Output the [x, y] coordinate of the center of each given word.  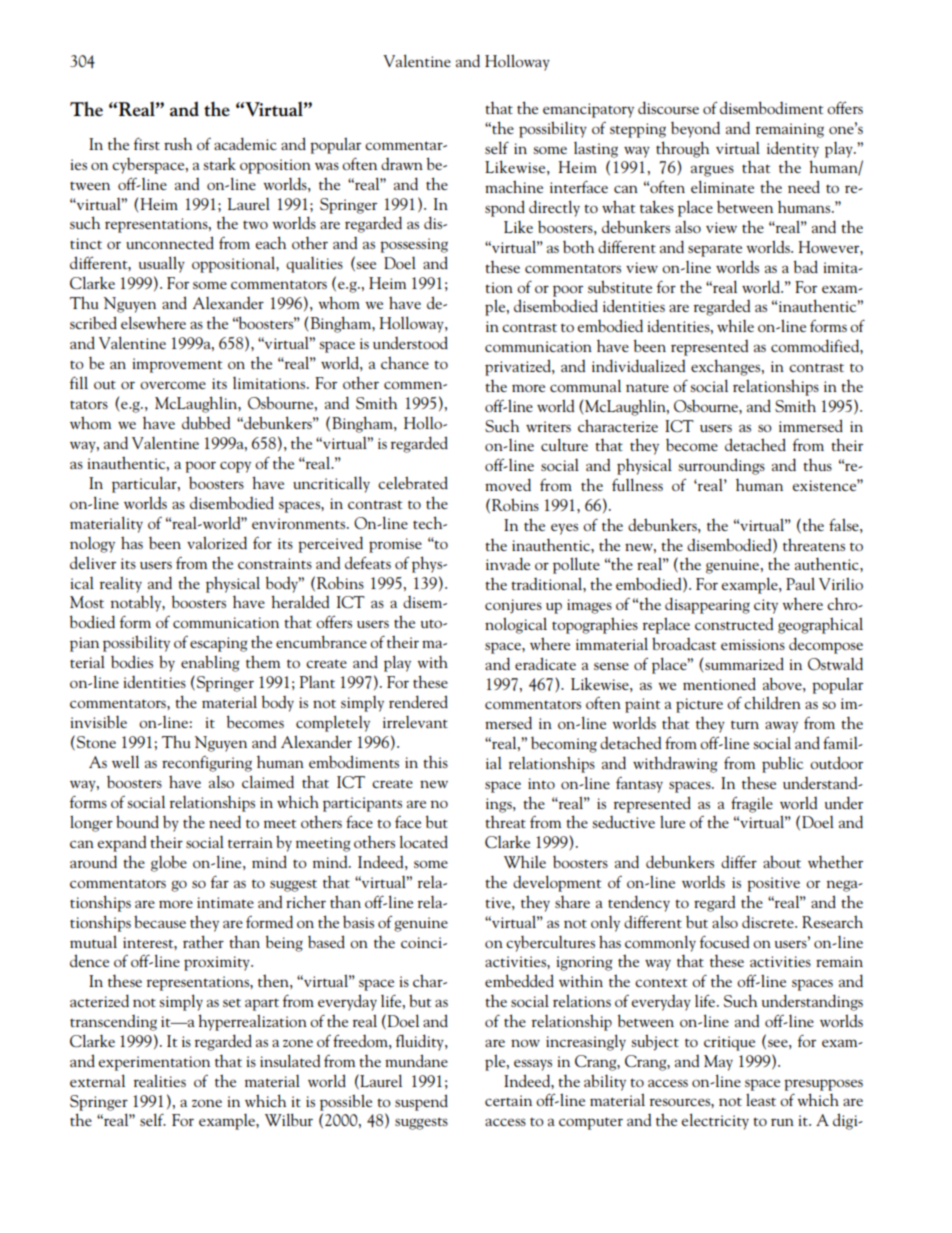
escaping [218, 644]
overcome [173, 385]
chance [405, 362]
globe [169, 863]
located [424, 841]
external [97, 1080]
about [782, 861]
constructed [734, 624]
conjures [513, 606]
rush [178, 143]
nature [647, 387]
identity [793, 149]
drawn [402, 164]
